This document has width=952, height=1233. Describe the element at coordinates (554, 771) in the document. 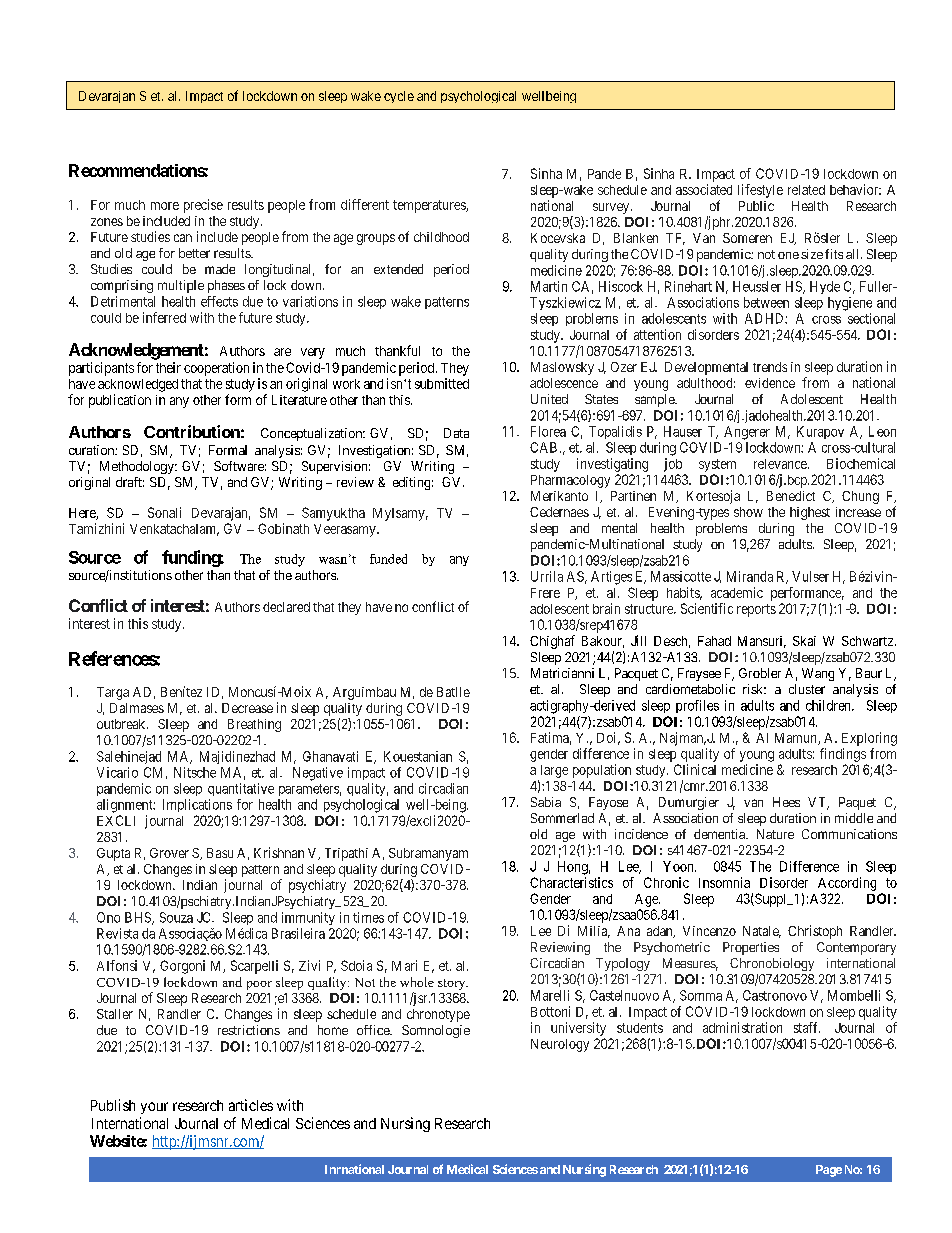

I see `large` at that location.
